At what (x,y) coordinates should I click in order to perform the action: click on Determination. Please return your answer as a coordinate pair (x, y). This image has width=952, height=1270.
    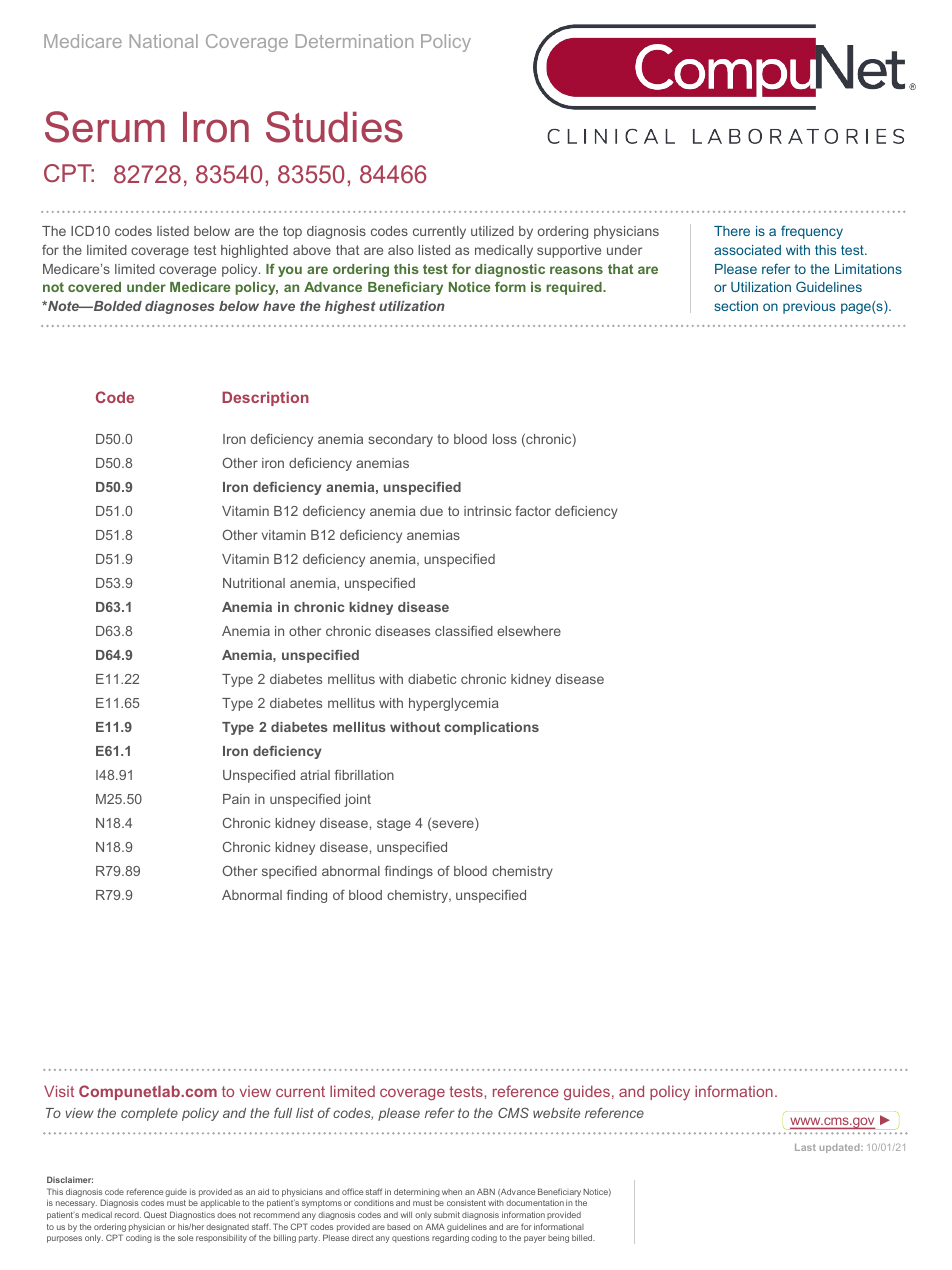
    Looking at the image, I should click on (354, 41).
